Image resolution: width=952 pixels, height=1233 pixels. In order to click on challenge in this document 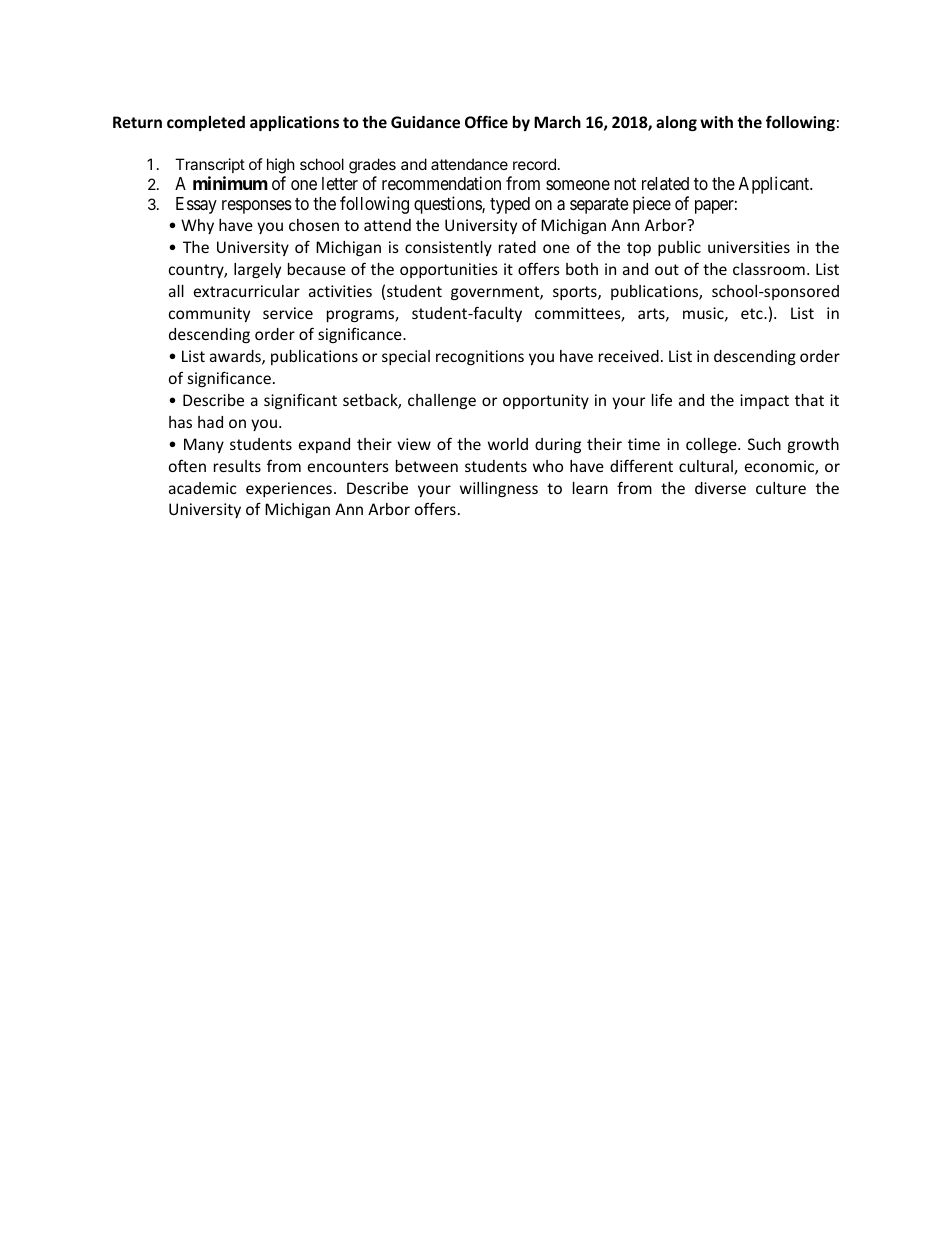, I will do `click(442, 401)`.
